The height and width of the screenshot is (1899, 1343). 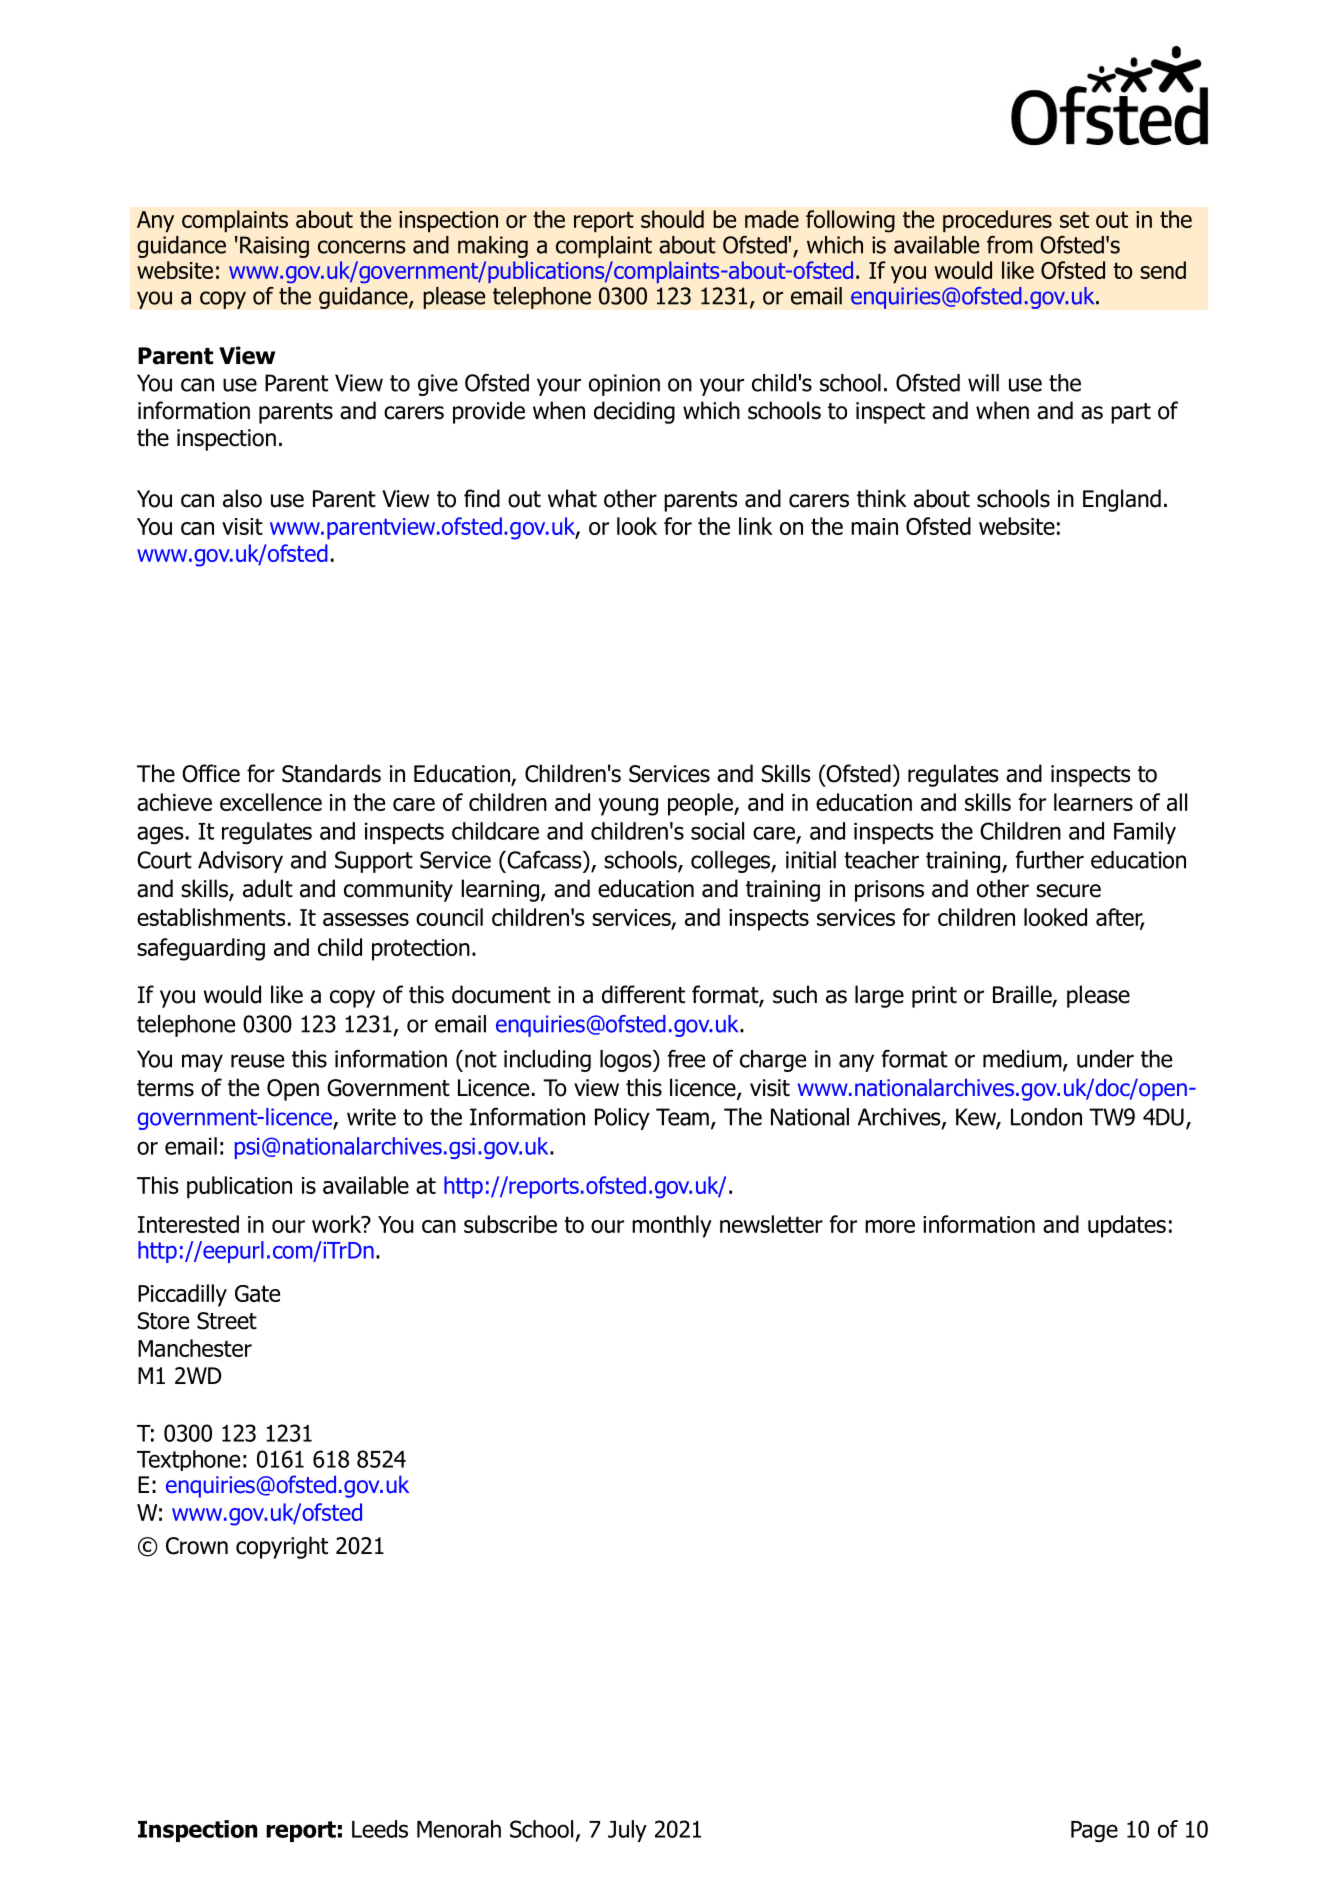 What do you see at coordinates (1023, 1060) in the screenshot?
I see `medium` at bounding box center [1023, 1060].
